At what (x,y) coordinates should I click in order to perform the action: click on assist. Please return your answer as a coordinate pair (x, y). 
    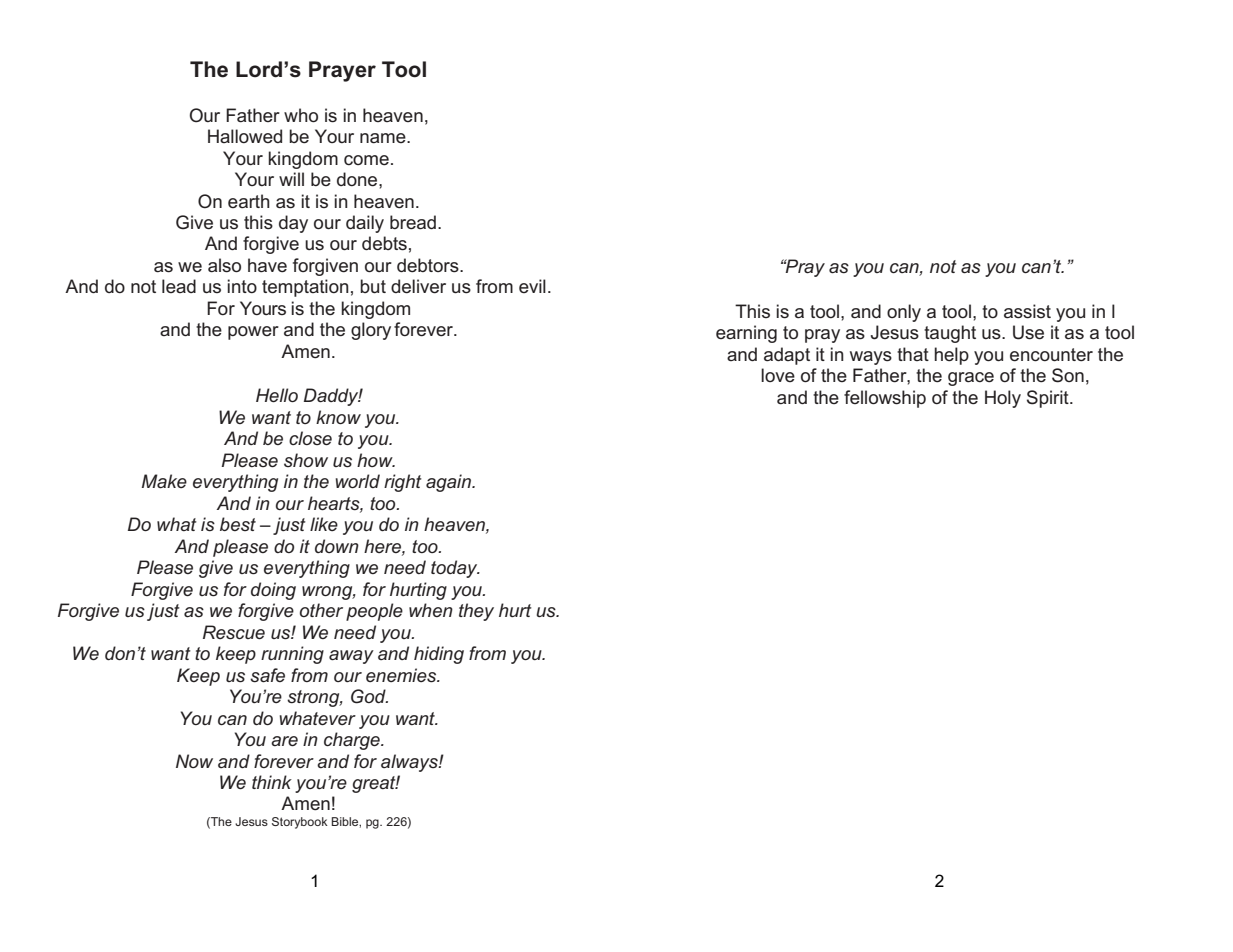
    Looking at the image, I should click on (1027, 311).
